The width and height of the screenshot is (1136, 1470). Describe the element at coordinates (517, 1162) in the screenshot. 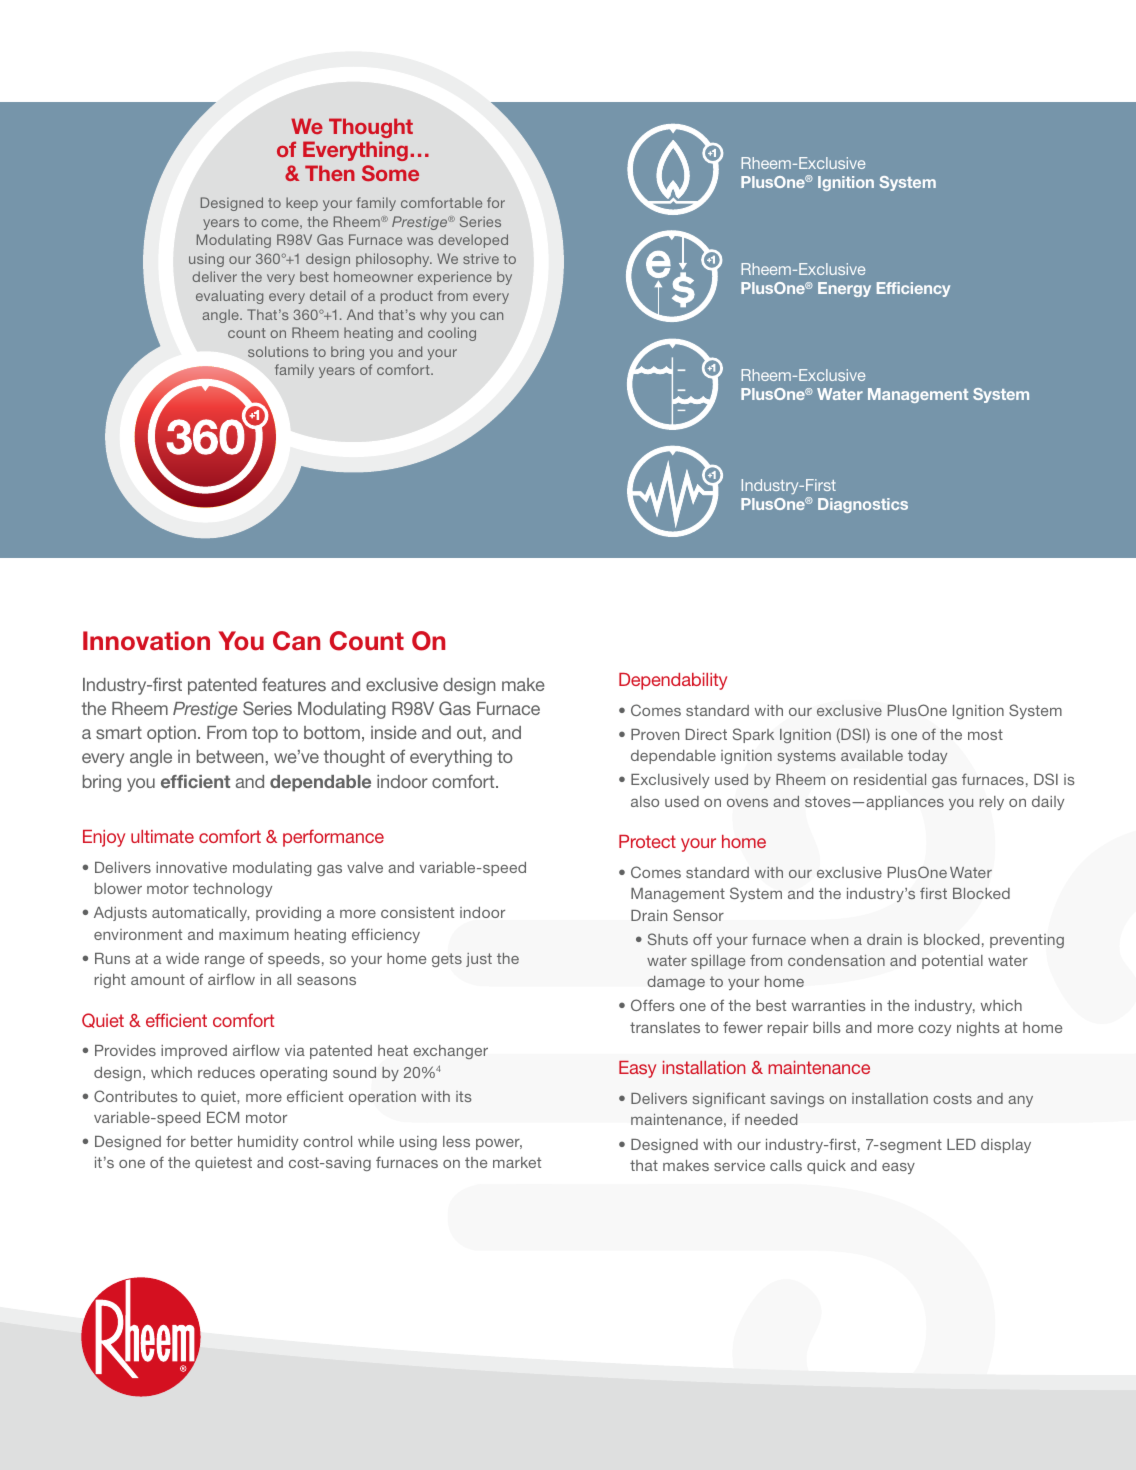

I see `market` at that location.
